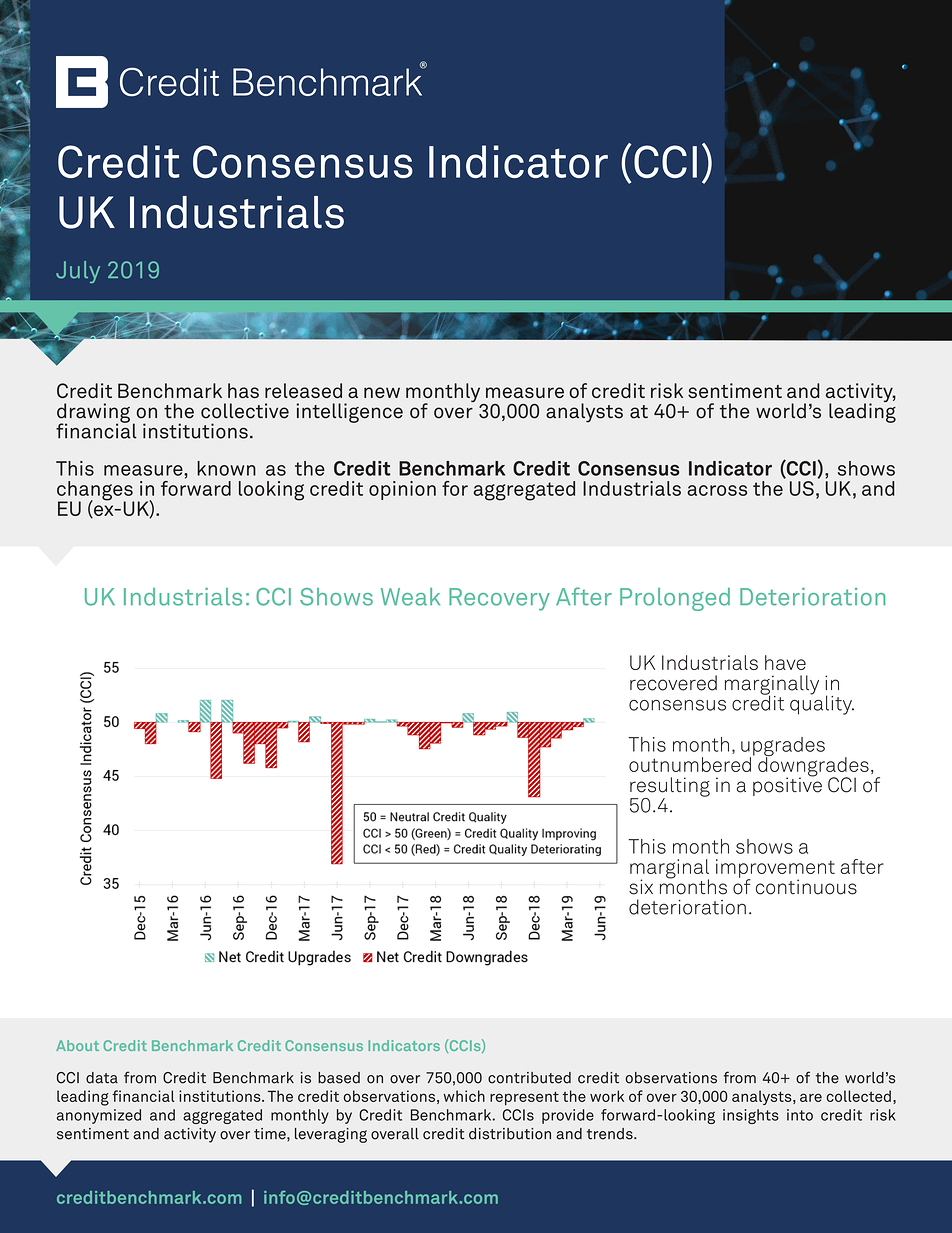 This page has height=1233, width=952. I want to click on insights, so click(751, 1116).
